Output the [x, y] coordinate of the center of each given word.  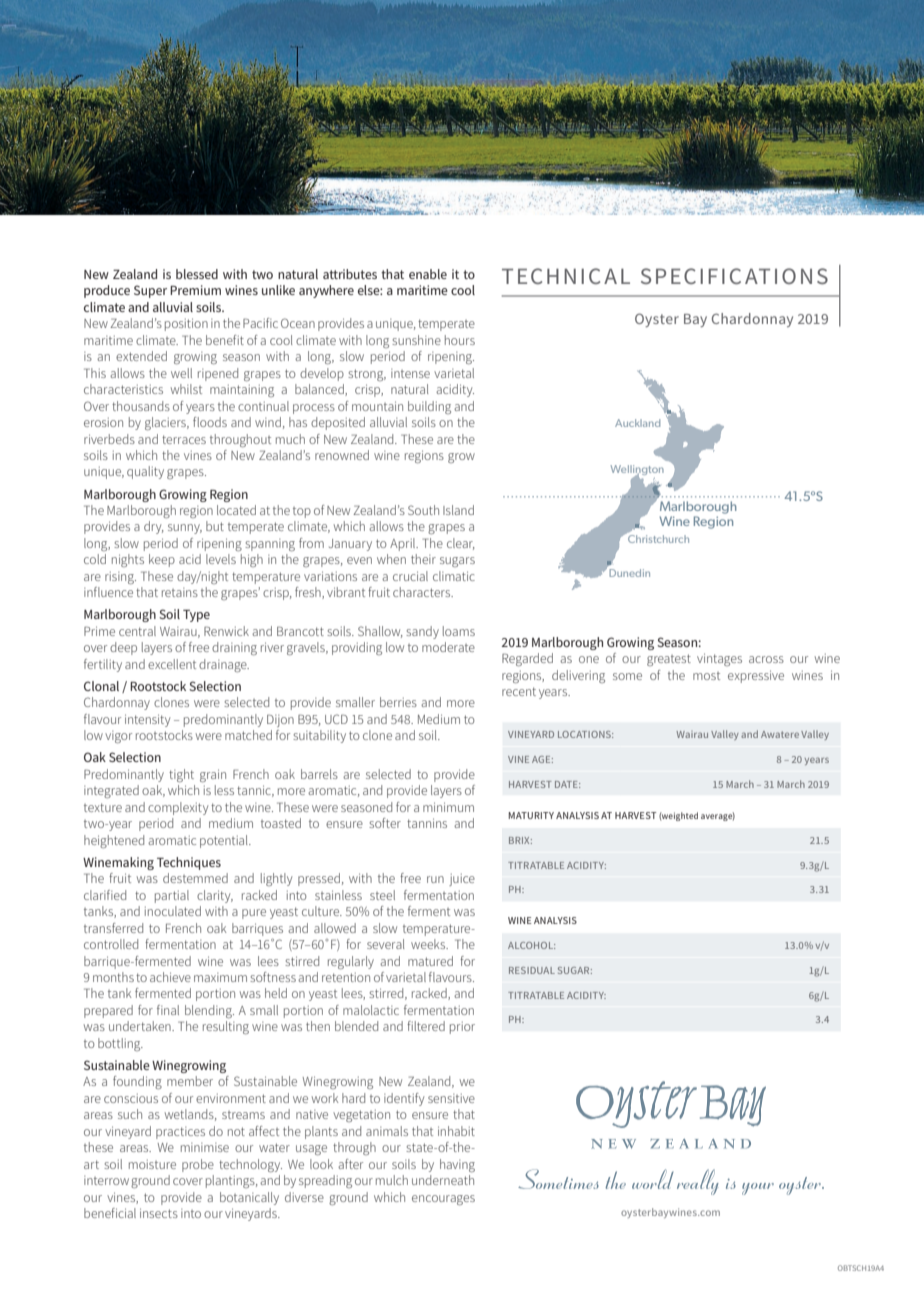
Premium [195, 290]
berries [398, 702]
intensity [147, 720]
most [706, 676]
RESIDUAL [532, 970]
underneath [443, 1180]
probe [198, 1165]
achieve [170, 977]
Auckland [637, 423]
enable [428, 274]
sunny [185, 529]
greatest [669, 660]
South [423, 510]
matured [430, 961]
